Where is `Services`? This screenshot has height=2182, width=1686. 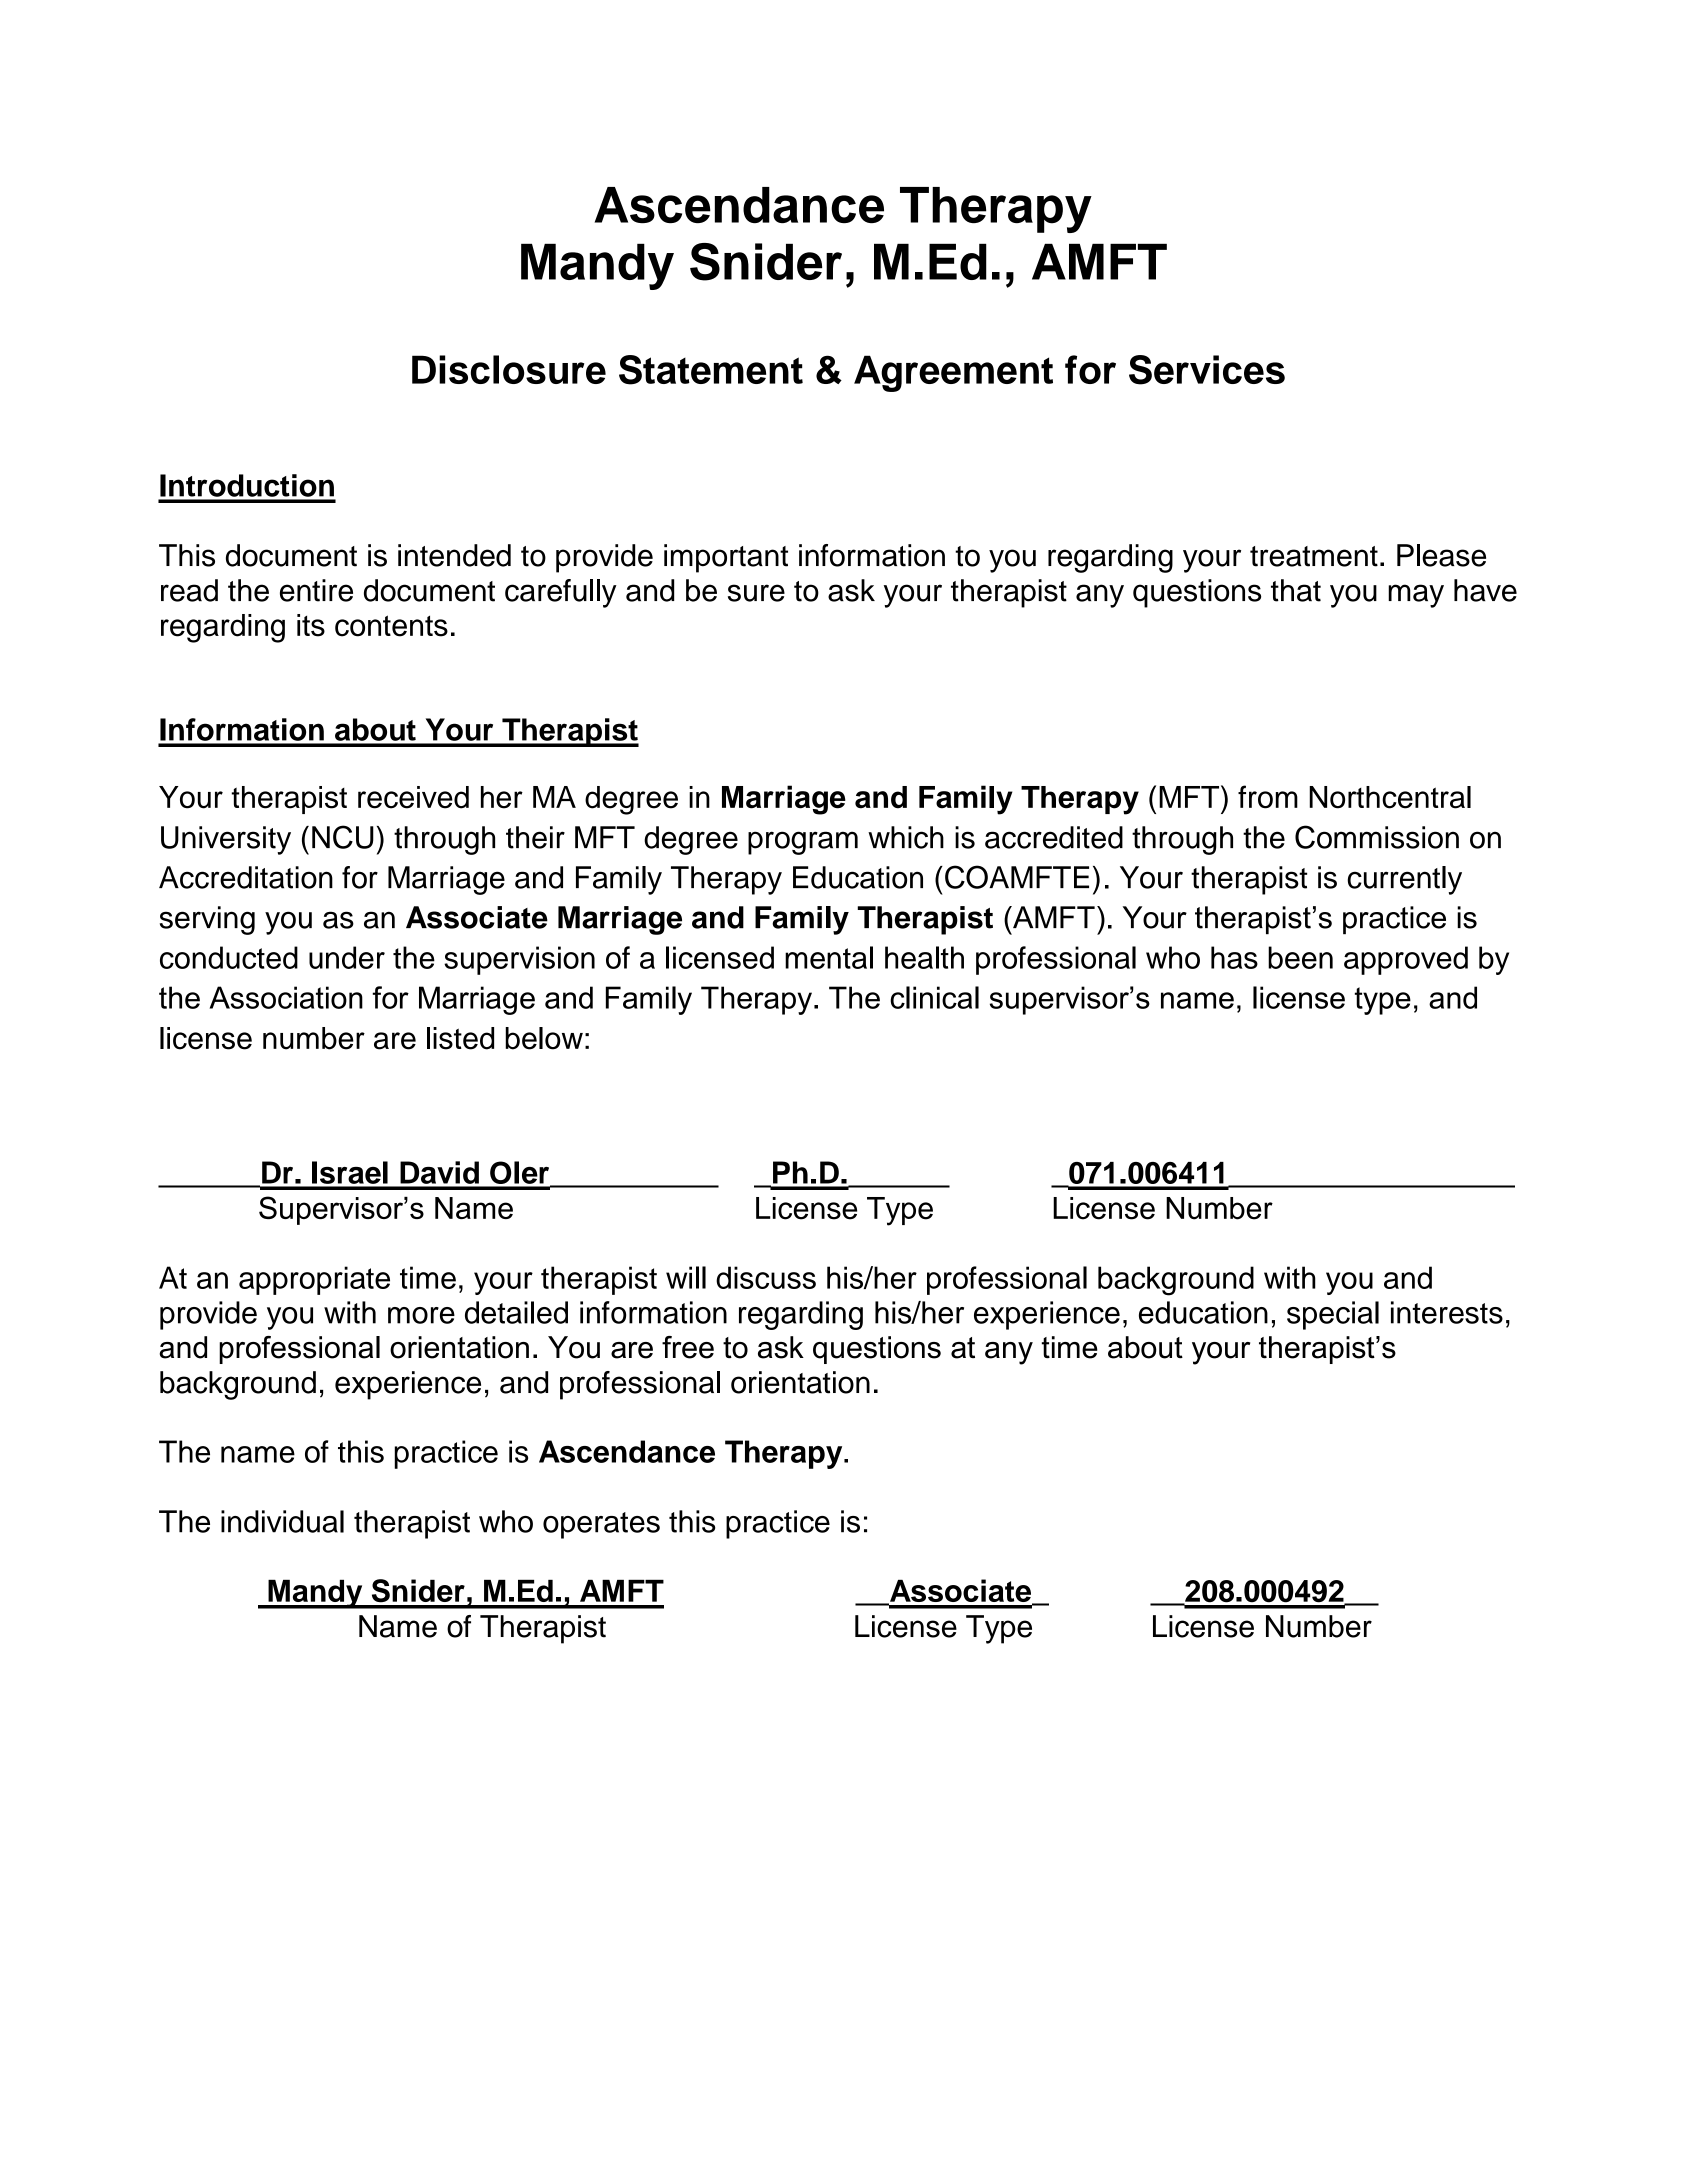
Services is located at coordinates (1207, 370).
